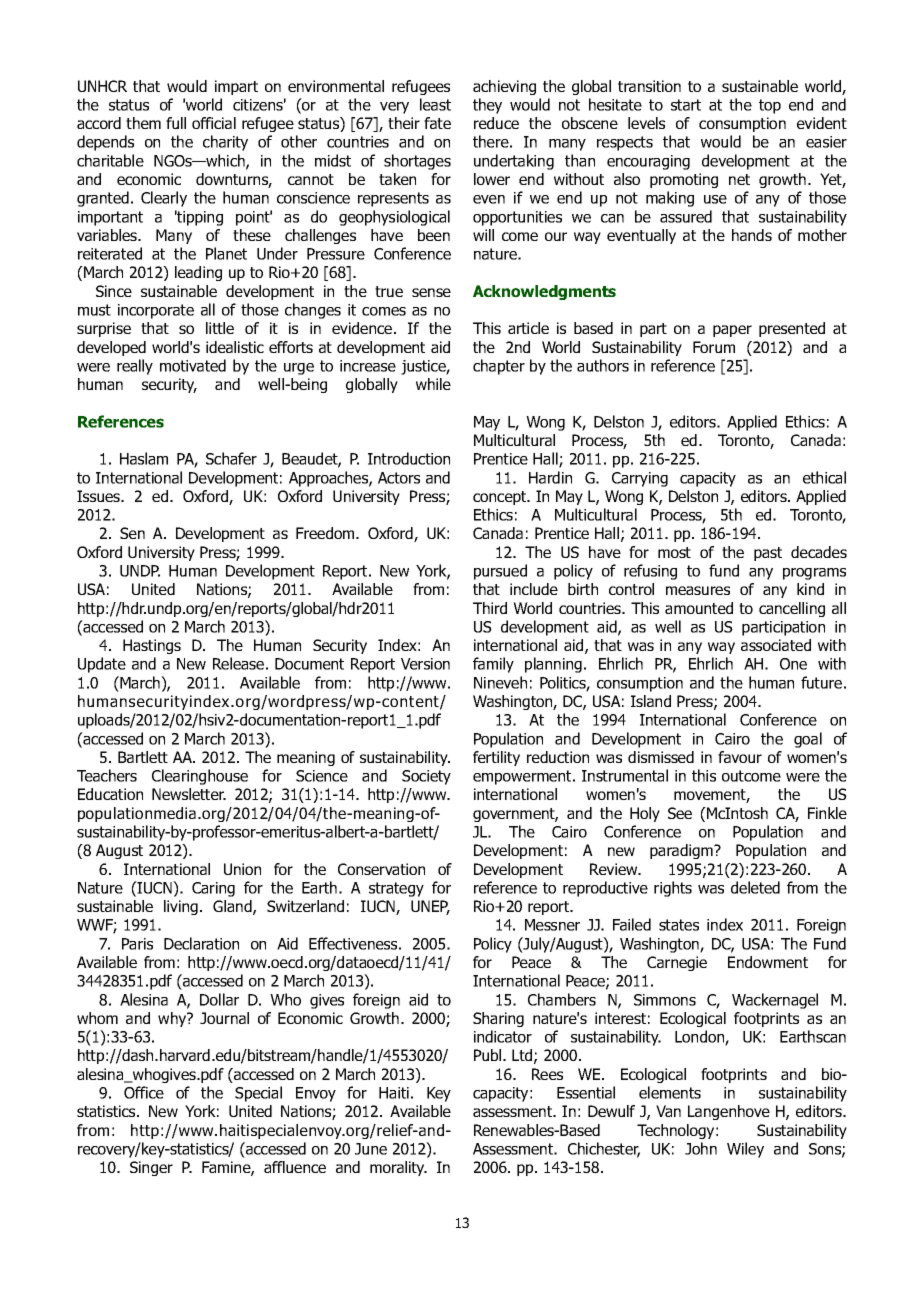 This image has height=1308, width=924. Describe the element at coordinates (437, 123) in the image. I see `fate` at that location.
